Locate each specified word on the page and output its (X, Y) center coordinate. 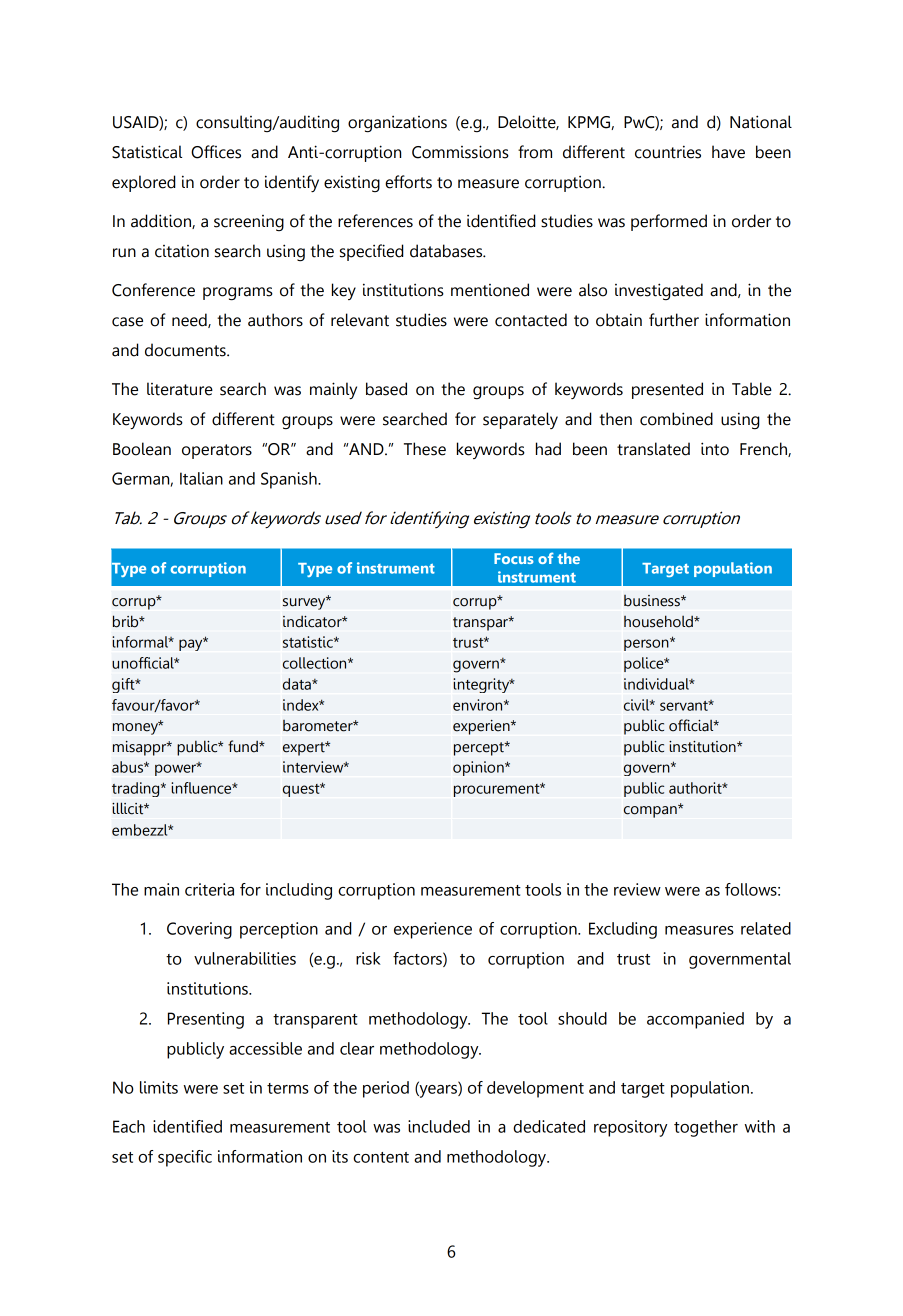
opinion (479, 768)
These (425, 449)
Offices (216, 152)
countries (668, 152)
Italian (201, 478)
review (637, 889)
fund (244, 746)
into (715, 449)
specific (185, 1158)
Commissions (460, 152)
